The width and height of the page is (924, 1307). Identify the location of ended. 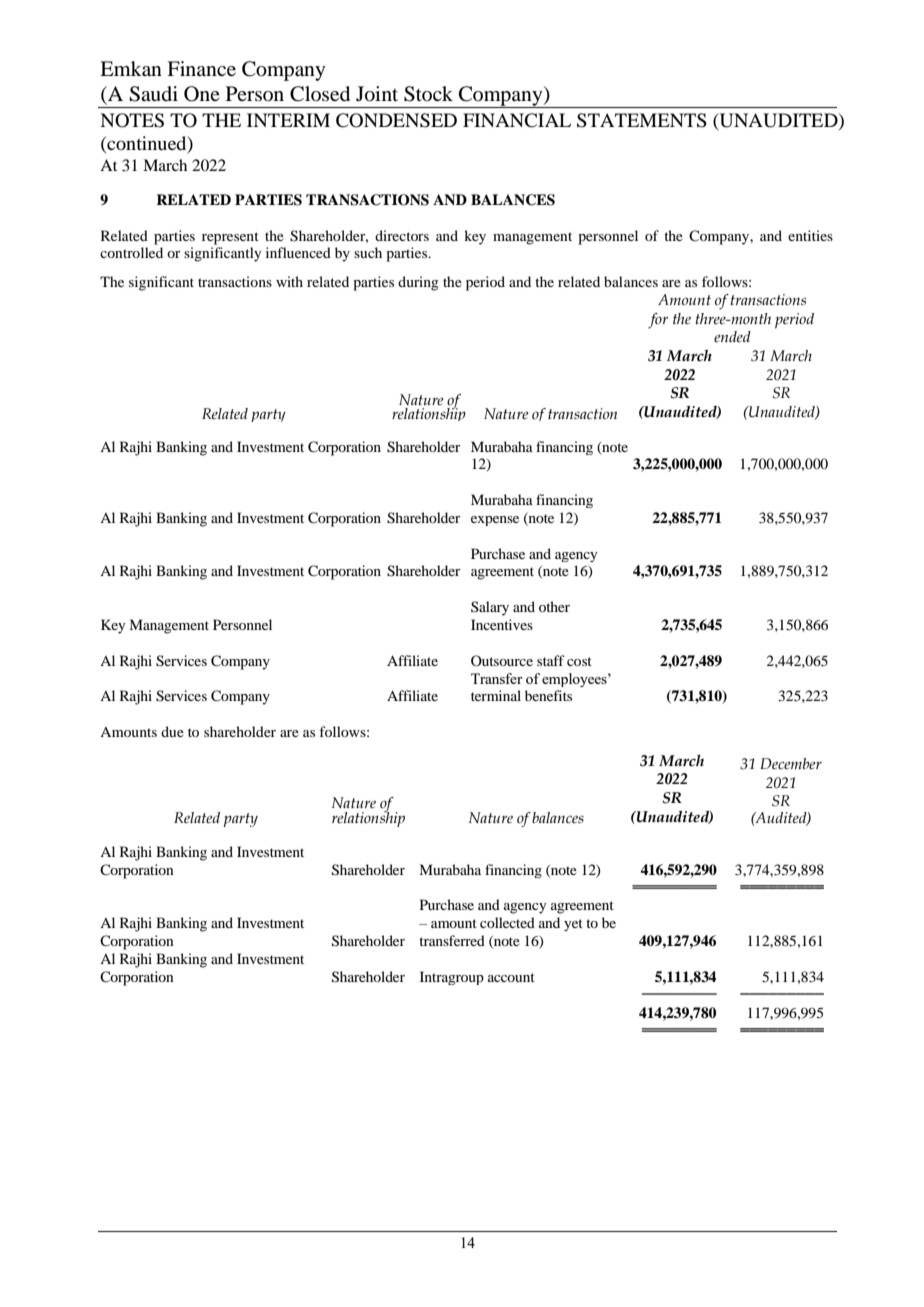
(732, 337).
